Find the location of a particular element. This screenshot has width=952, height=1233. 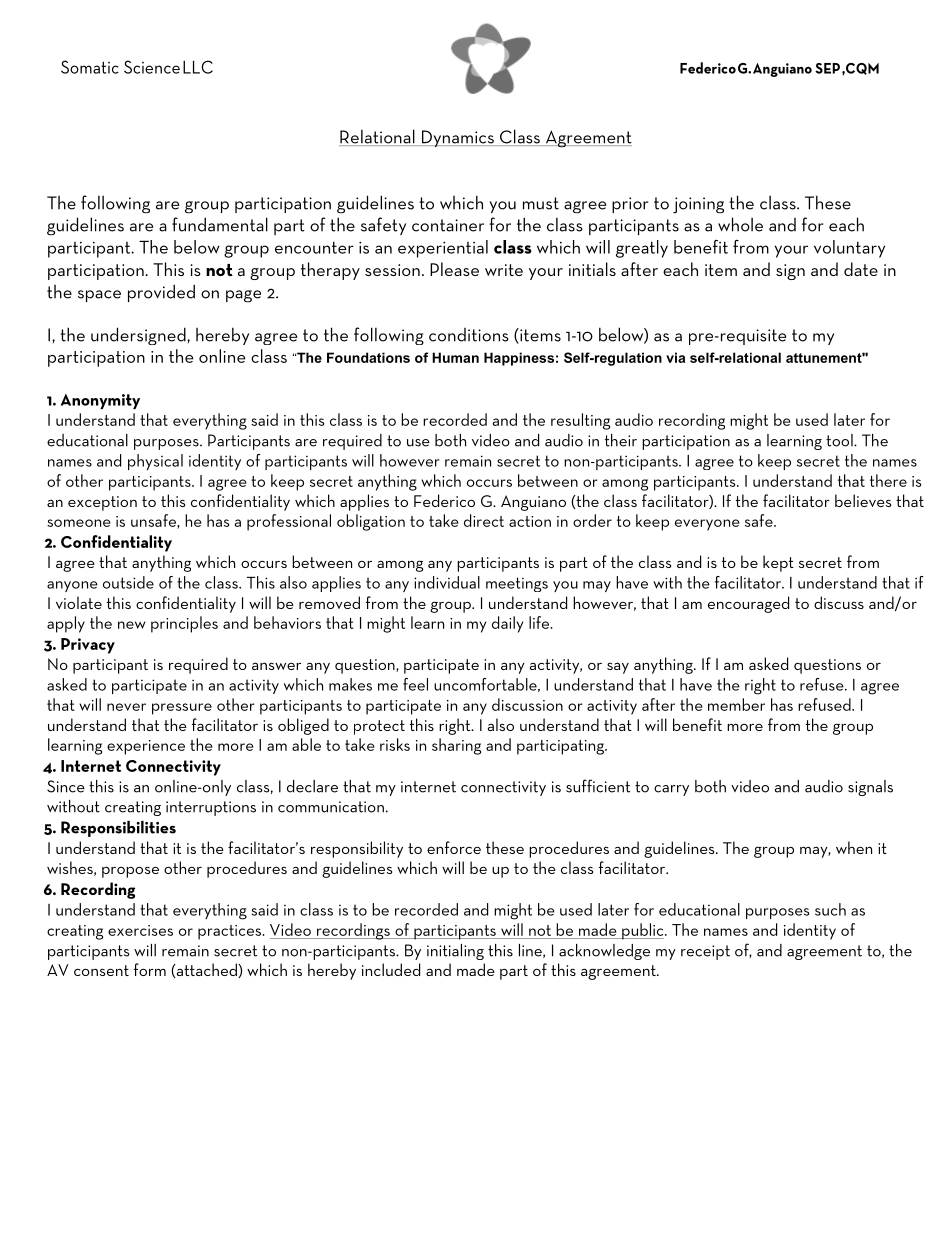

exercises is located at coordinates (140, 930).
